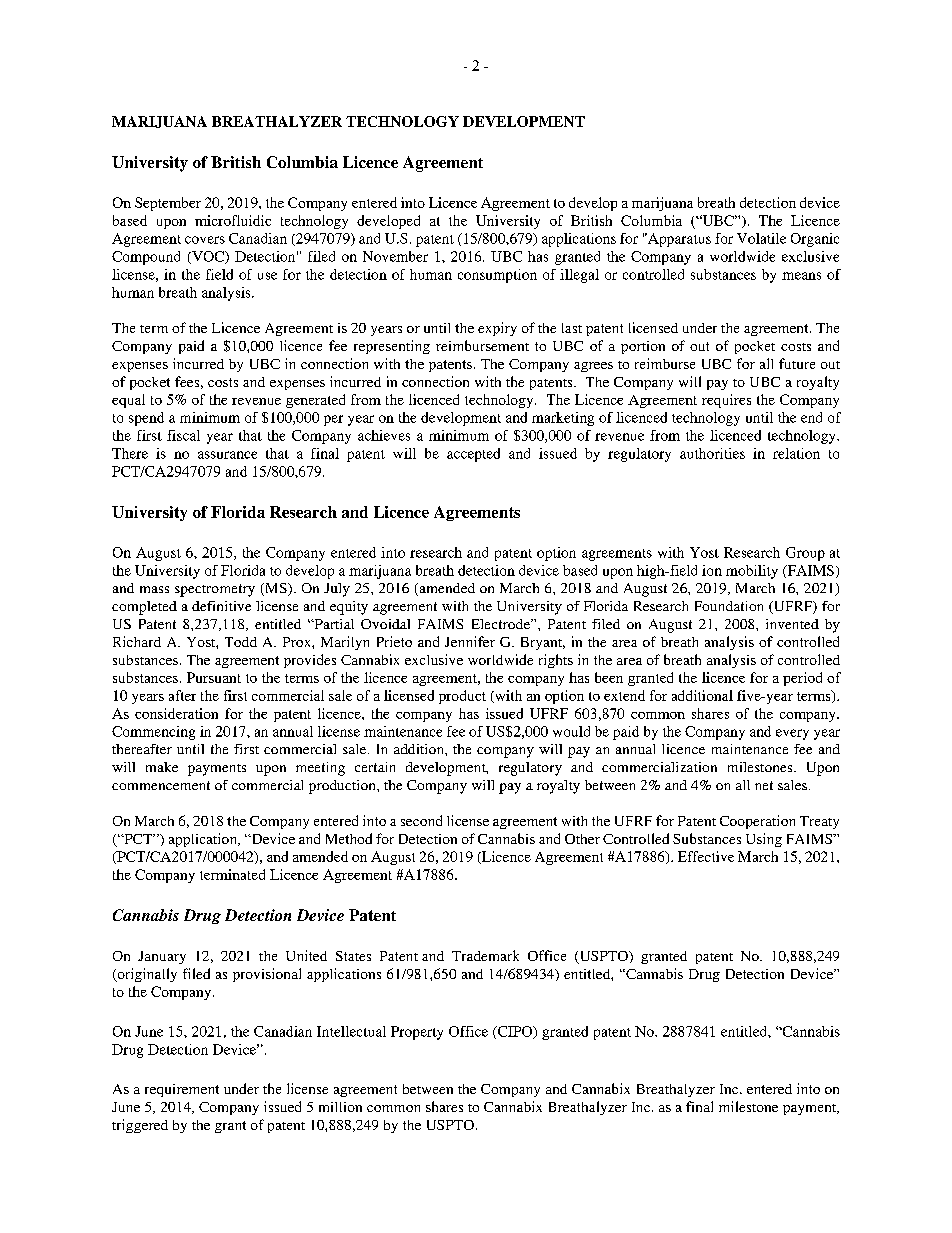  I want to click on covers, so click(205, 240).
